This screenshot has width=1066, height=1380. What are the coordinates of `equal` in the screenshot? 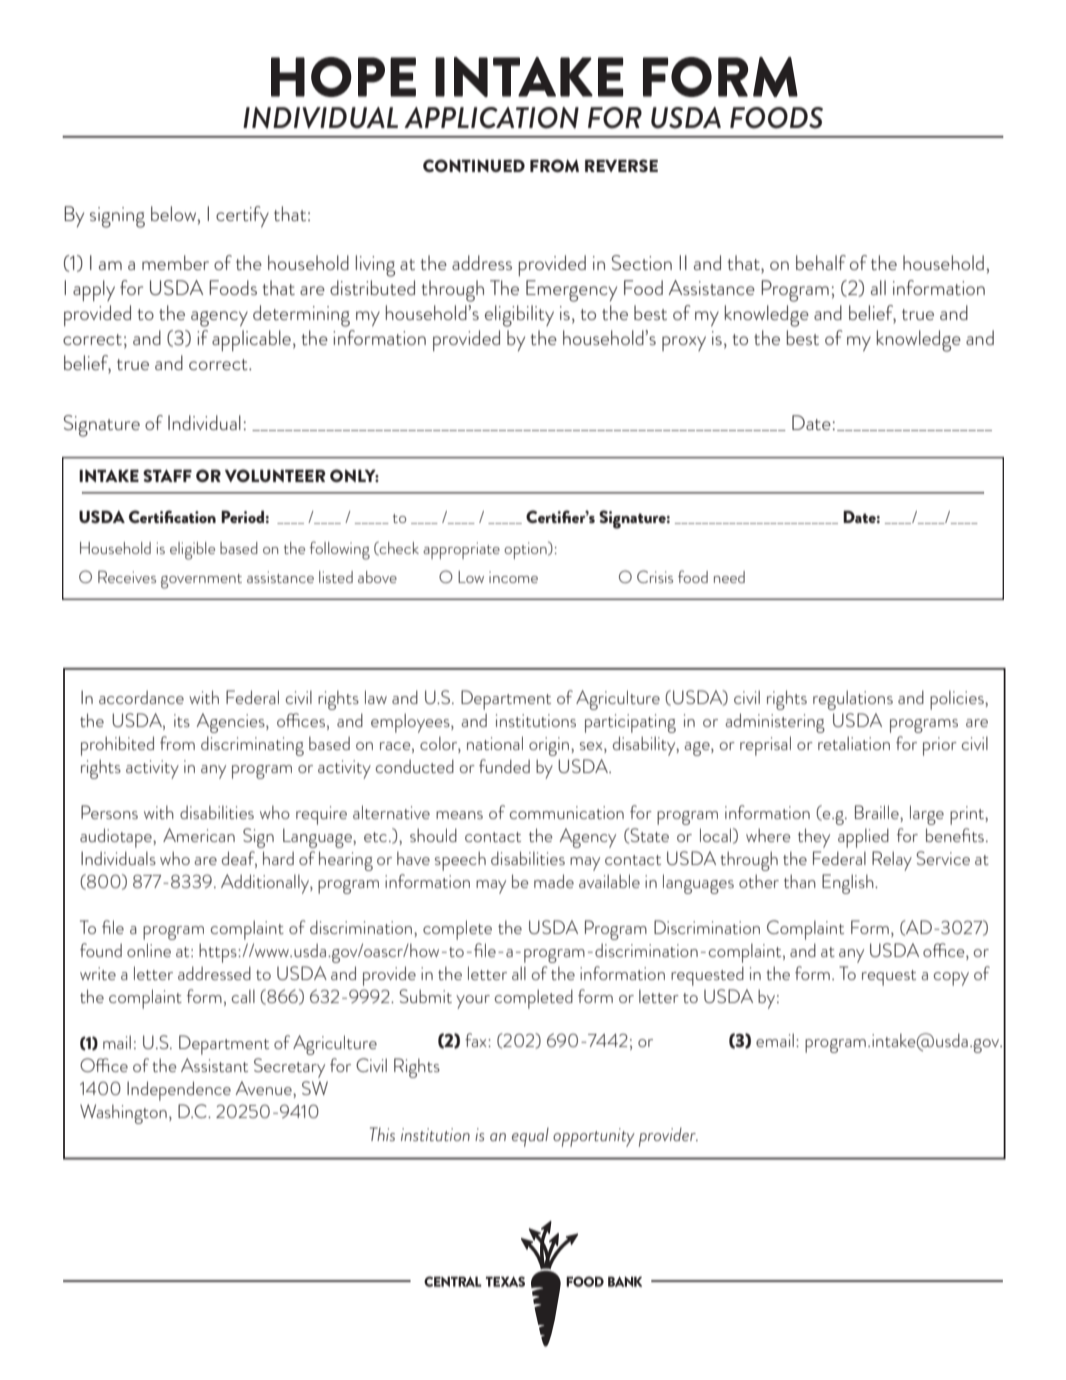 It's located at (530, 1137).
